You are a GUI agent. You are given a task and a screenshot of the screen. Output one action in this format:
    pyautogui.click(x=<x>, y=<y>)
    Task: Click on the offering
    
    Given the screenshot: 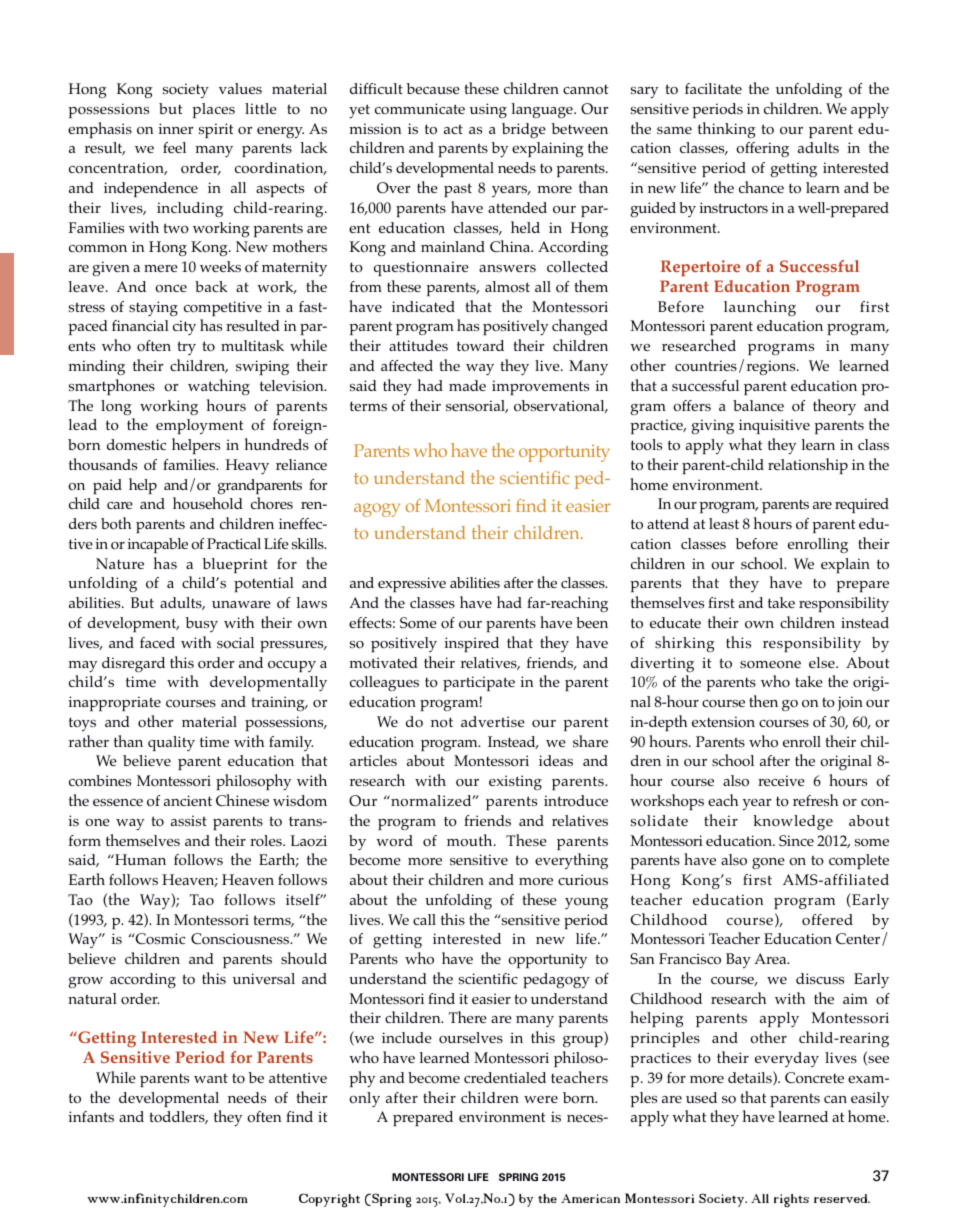 What is the action you would take?
    pyautogui.click(x=762, y=149)
